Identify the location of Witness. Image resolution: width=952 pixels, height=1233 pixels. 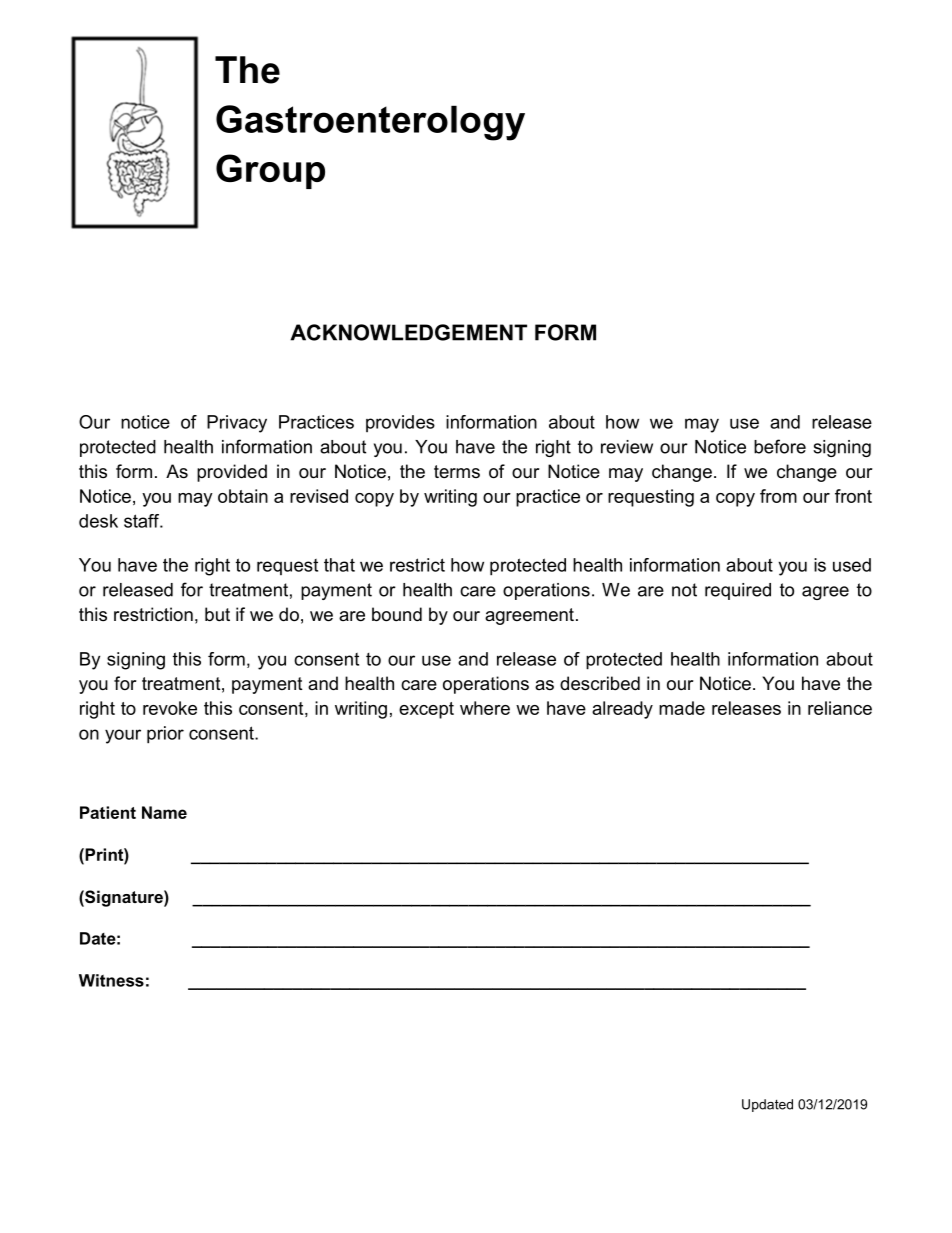
(111, 980).
